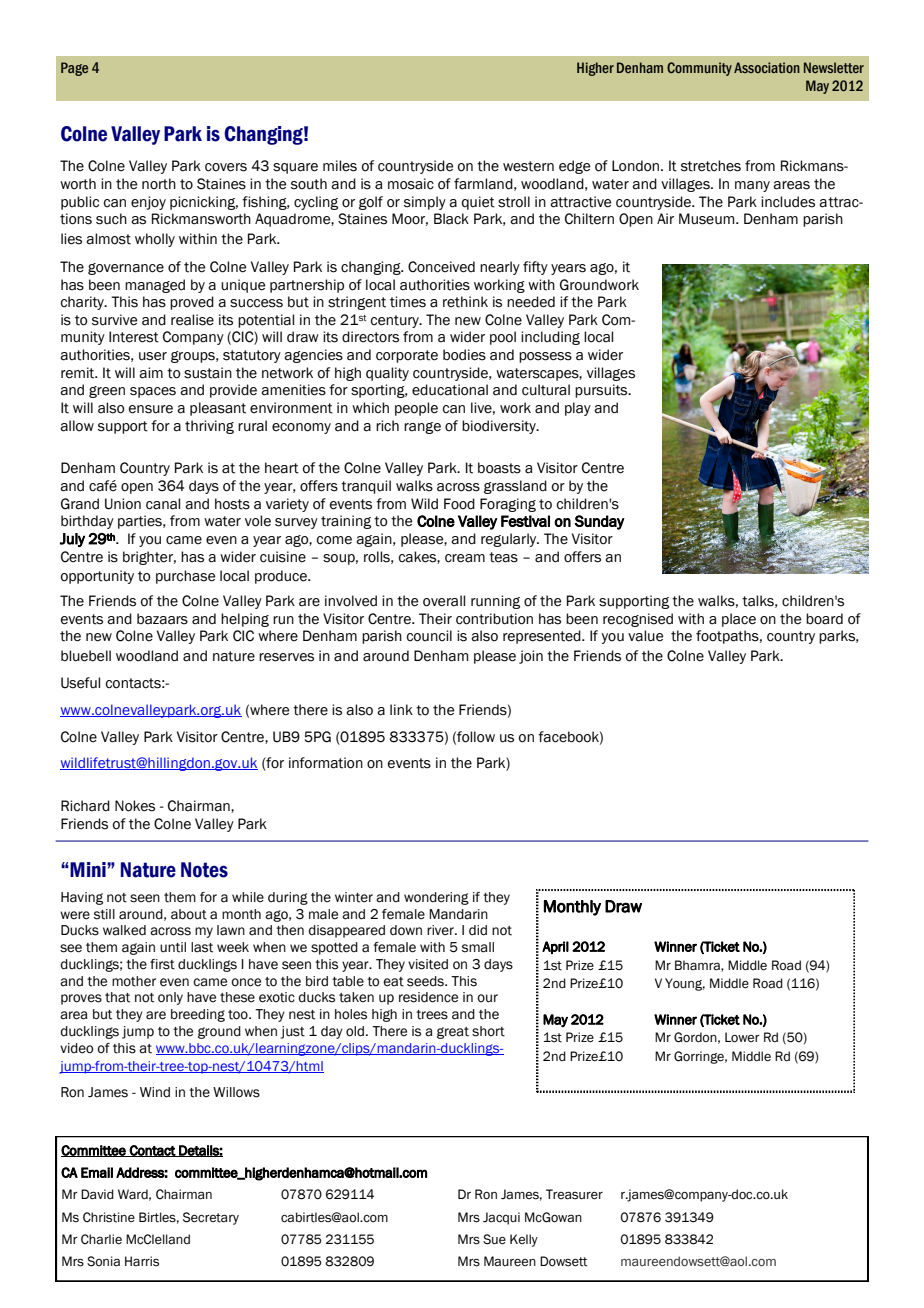  I want to click on Secretary, so click(211, 1218).
